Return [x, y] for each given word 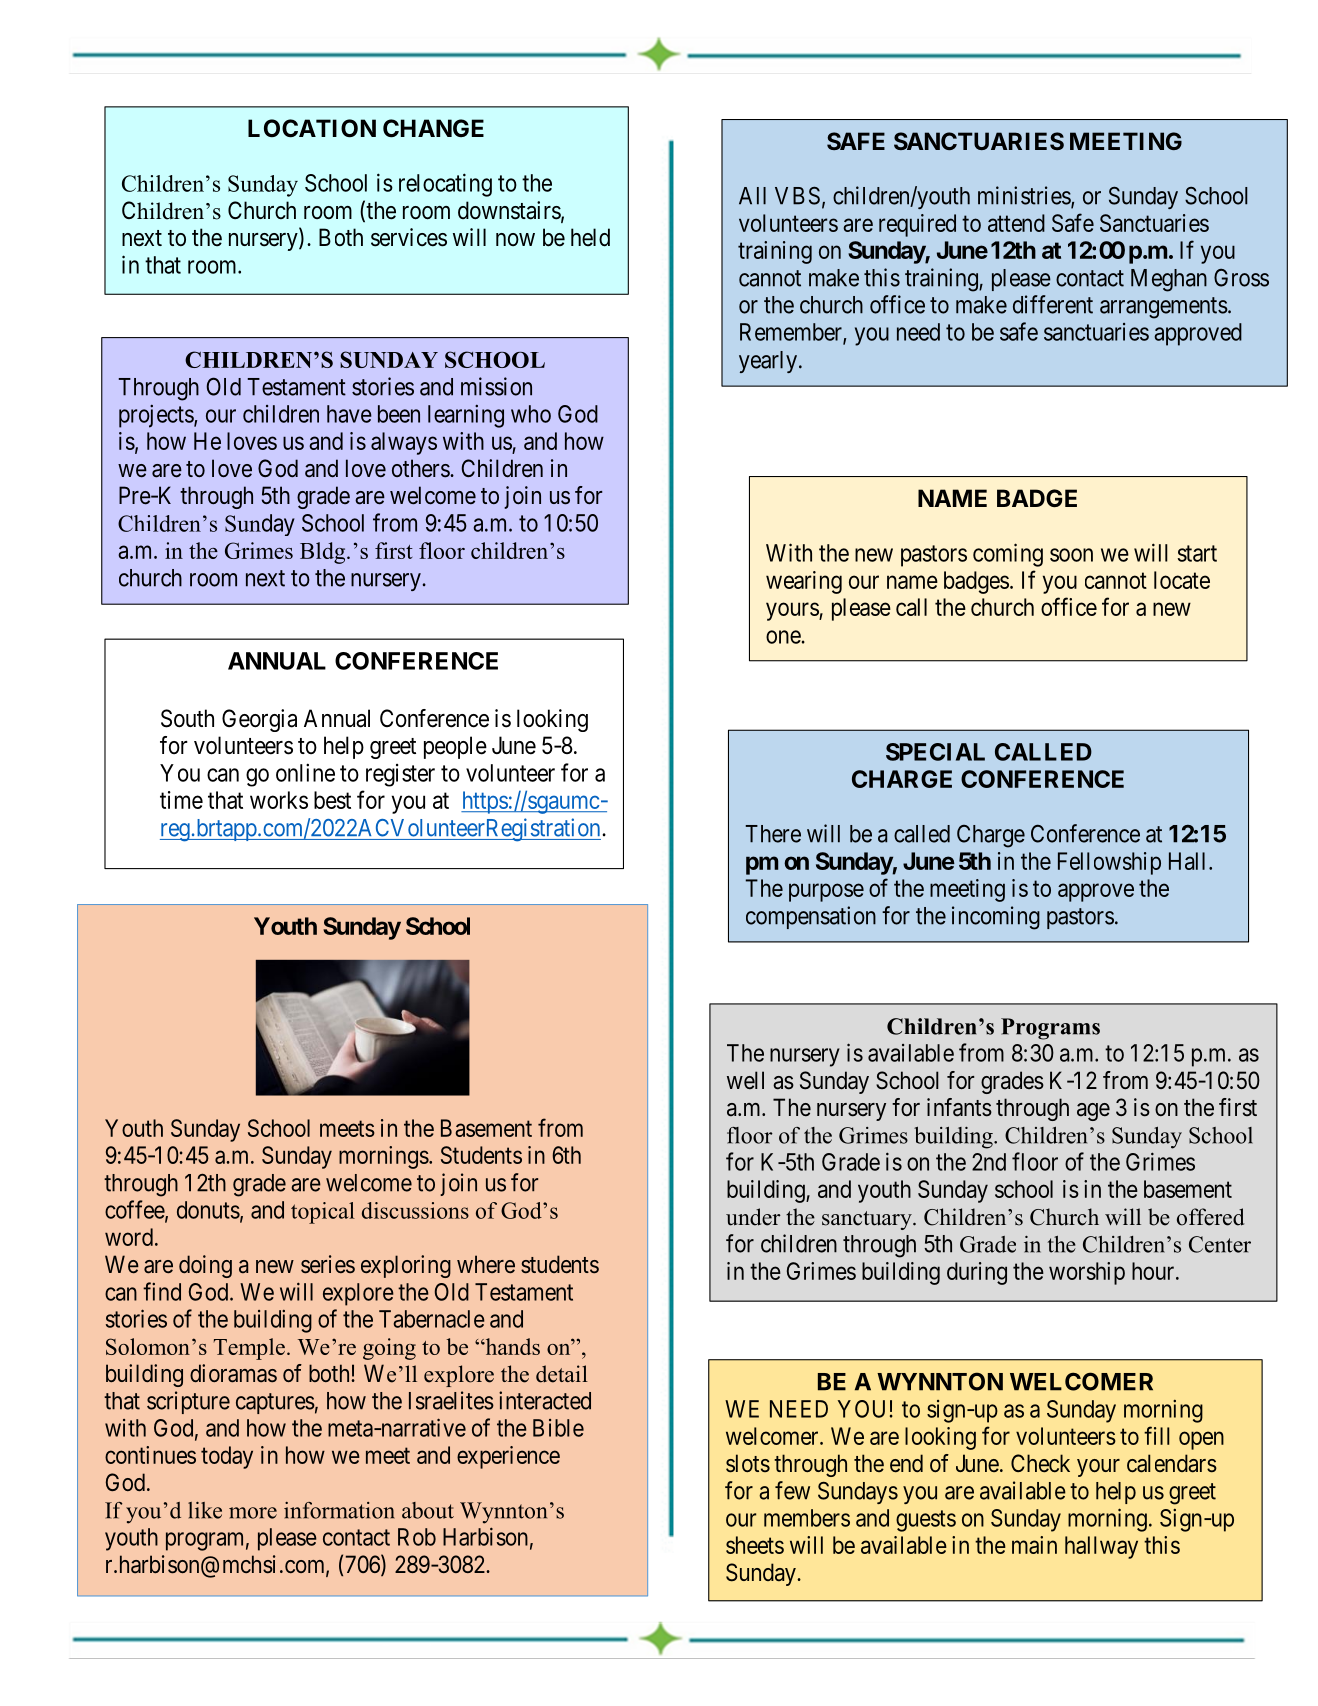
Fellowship [1109, 863]
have [349, 414]
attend [1016, 223]
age [1093, 1112]
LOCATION [312, 128]
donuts [208, 1210]
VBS [797, 195]
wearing [804, 582]
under [753, 1217]
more [253, 1513]
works [279, 800]
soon [1071, 555]
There [773, 834]
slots [748, 1463]
